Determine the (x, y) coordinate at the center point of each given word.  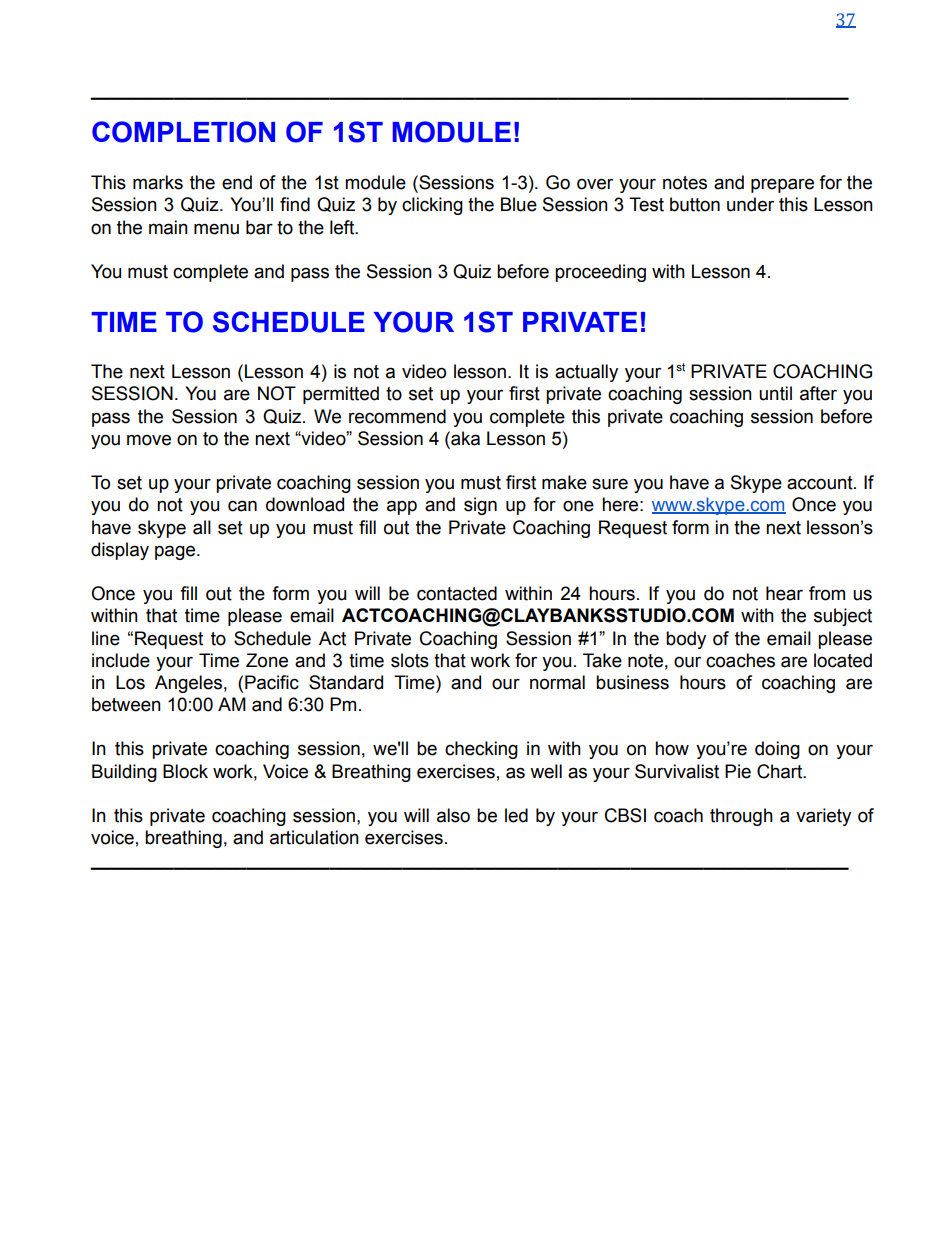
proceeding (600, 273)
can (242, 506)
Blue (519, 204)
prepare (782, 185)
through (741, 817)
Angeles (188, 684)
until (775, 393)
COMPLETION (183, 132)
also (453, 815)
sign (480, 506)
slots (410, 660)
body (686, 640)
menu (216, 229)
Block (185, 771)
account (821, 483)
